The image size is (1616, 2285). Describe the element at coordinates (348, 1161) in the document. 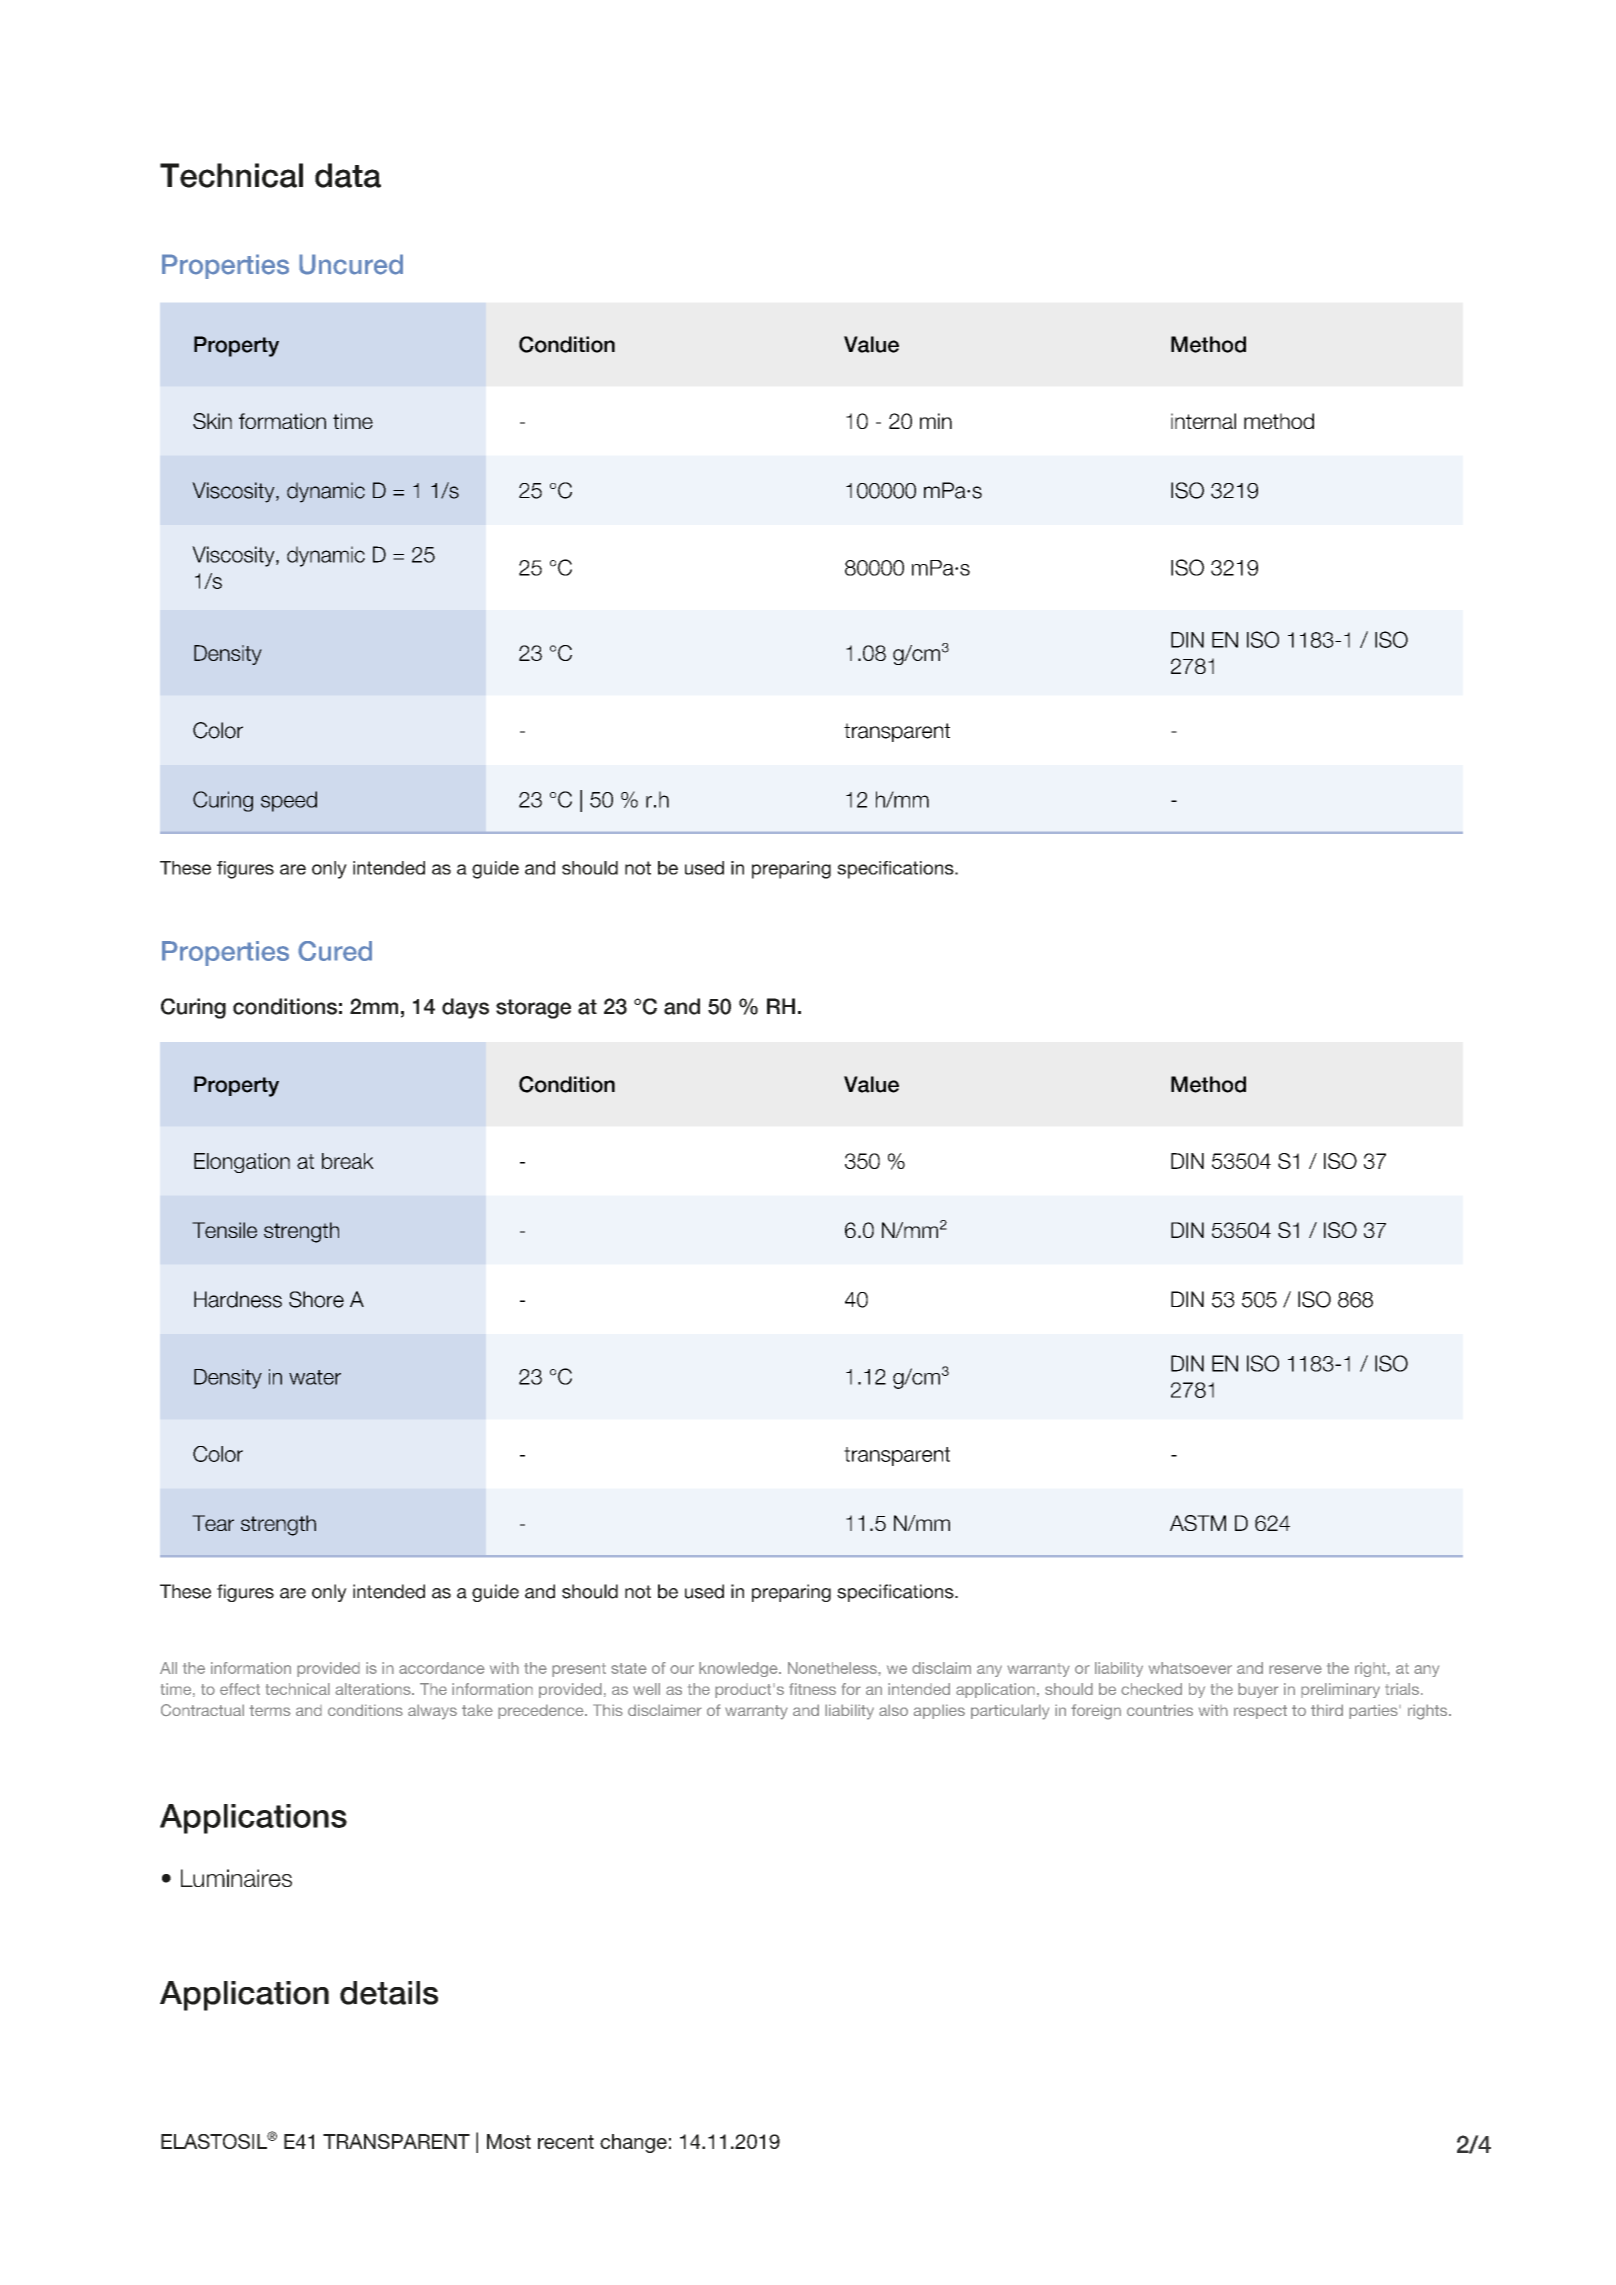

I see `break` at that location.
